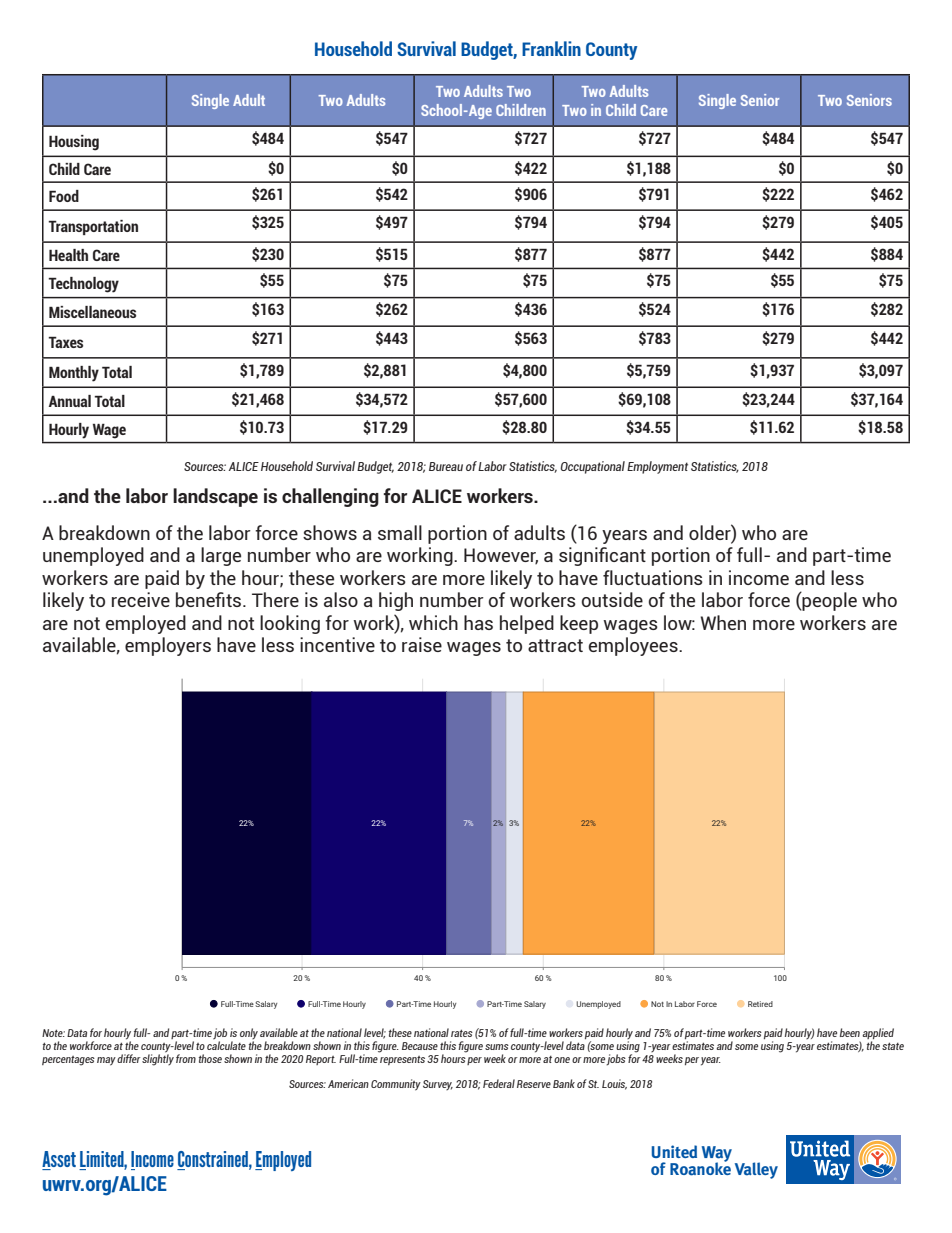 The height and width of the page is (1233, 952). I want to click on Way, so click(717, 1155).
